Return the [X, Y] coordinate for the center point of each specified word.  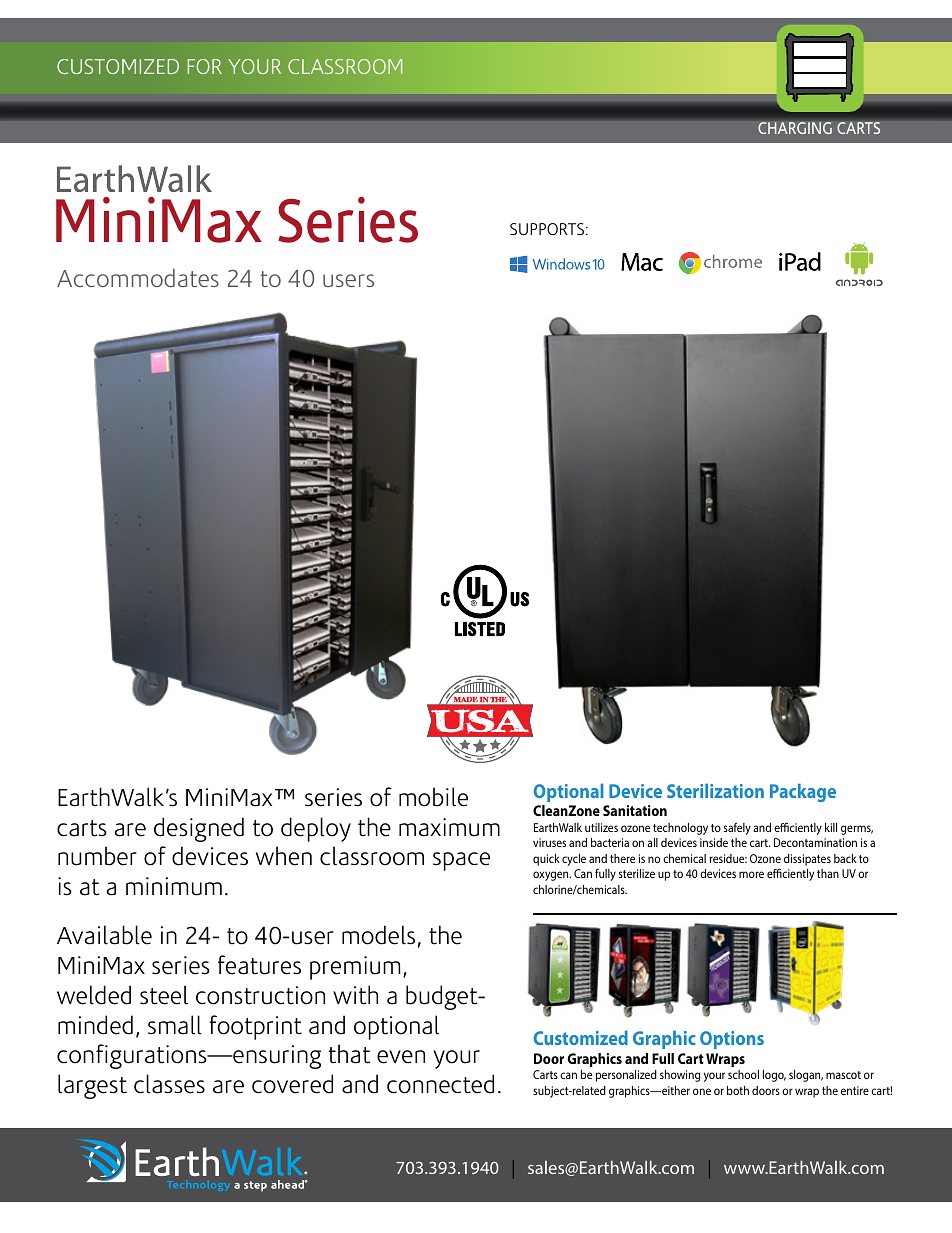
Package [803, 793]
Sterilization [715, 791]
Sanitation [635, 810]
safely [737, 828]
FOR [205, 66]
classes [169, 1084]
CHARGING [795, 128]
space [461, 861]
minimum [174, 886]
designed [199, 829]
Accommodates [138, 278]
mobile [433, 797]
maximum [449, 827]
